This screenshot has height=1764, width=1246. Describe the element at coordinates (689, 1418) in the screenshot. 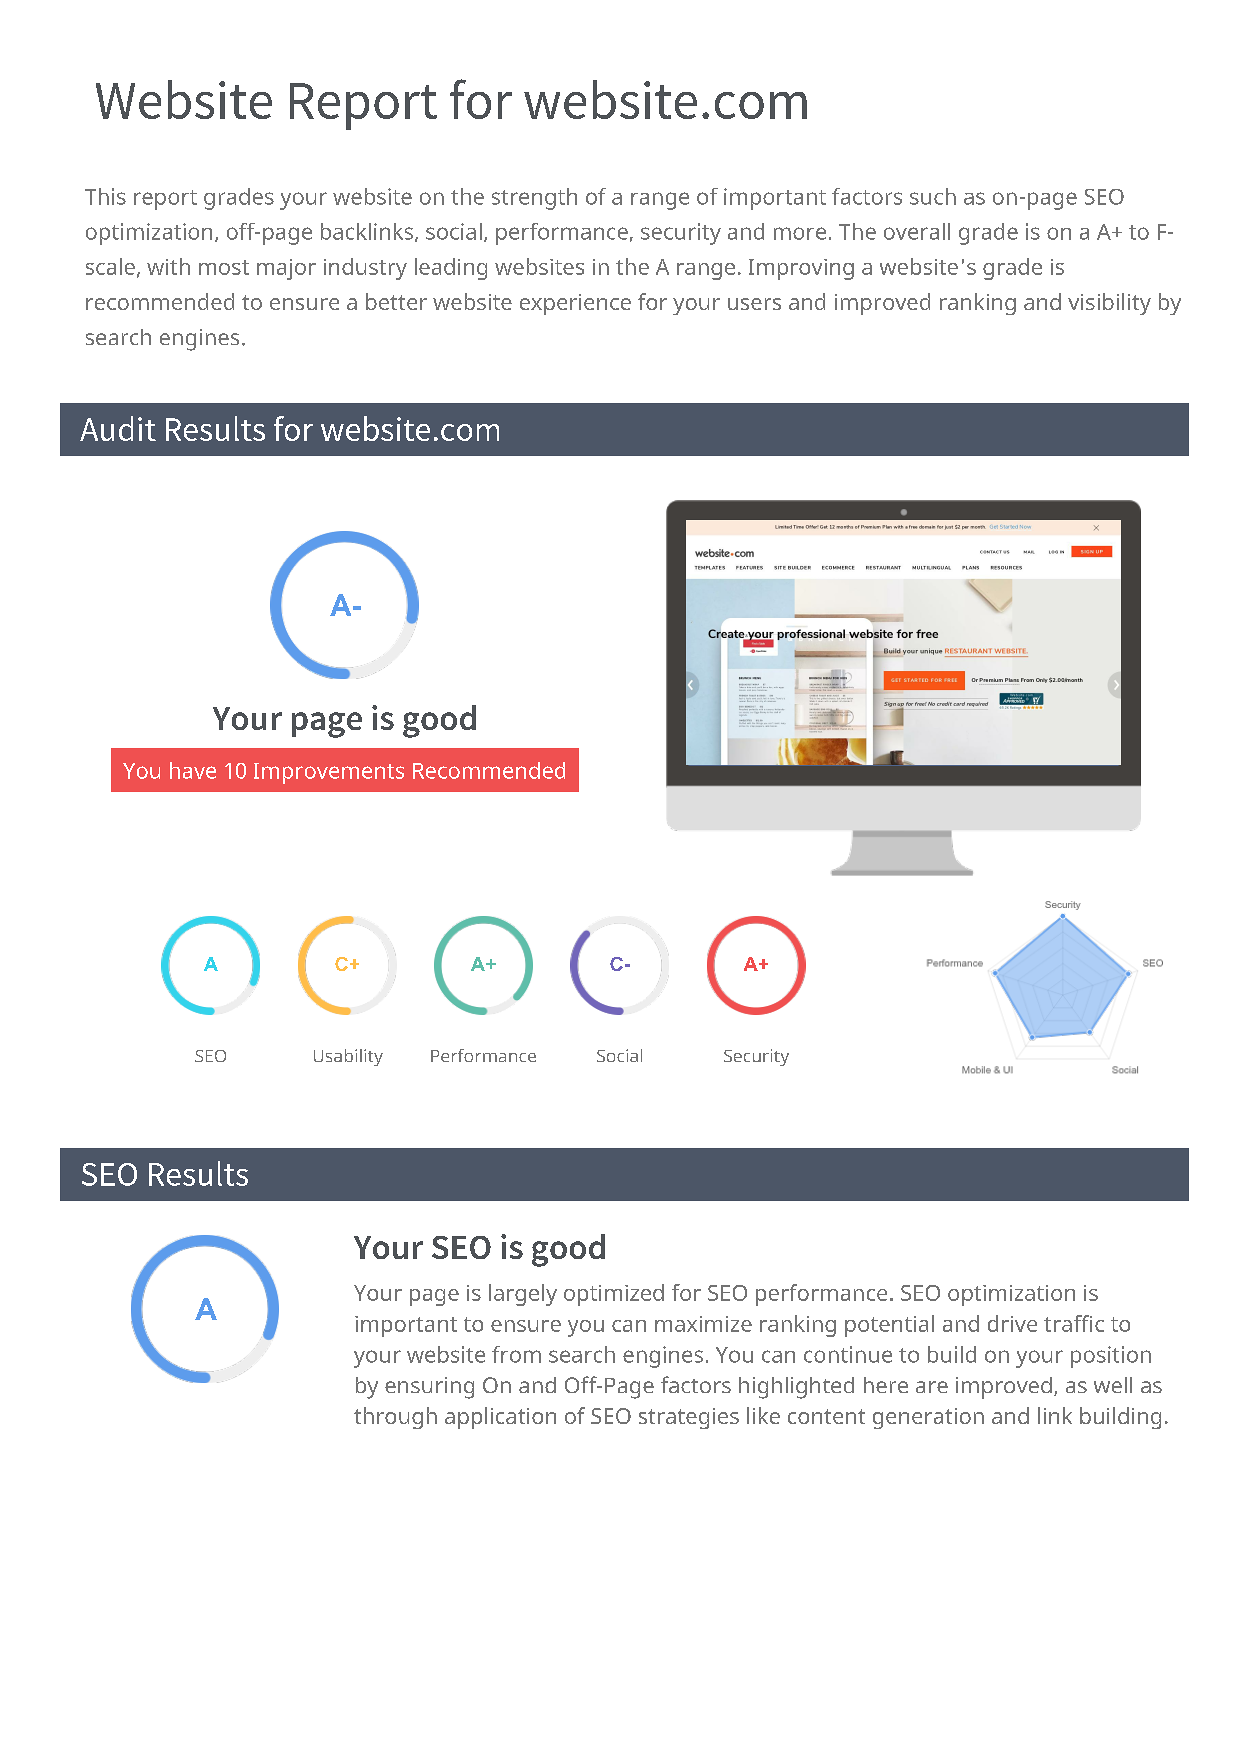

I see `strategies` at that location.
